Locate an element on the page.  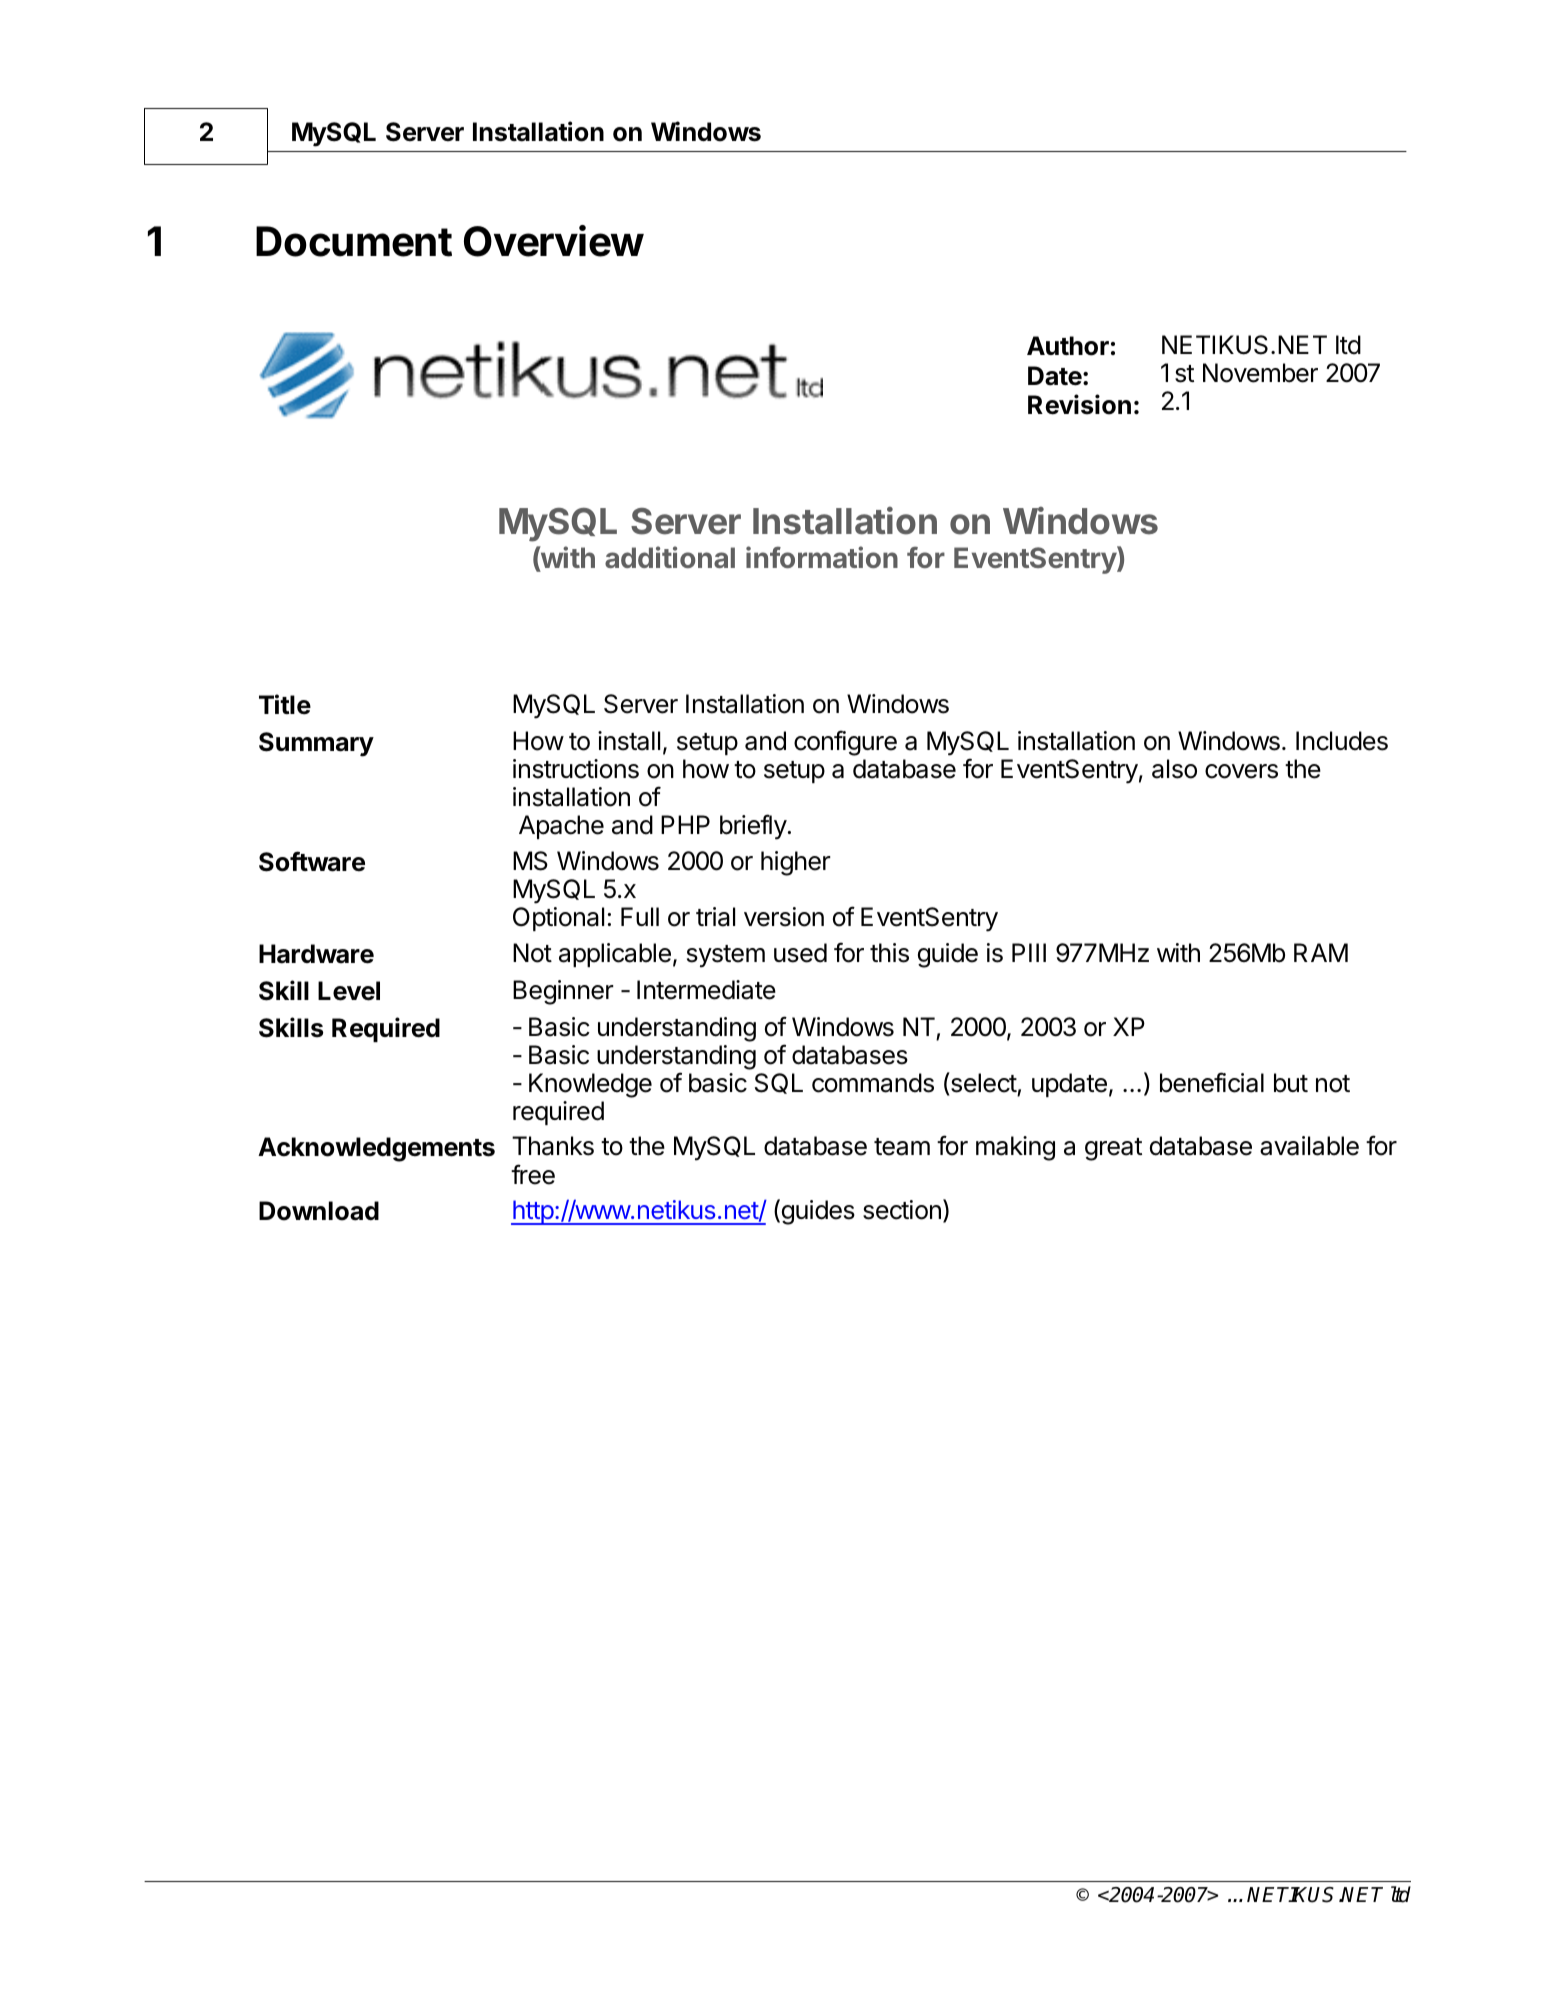
information is located at coordinates (822, 557).
